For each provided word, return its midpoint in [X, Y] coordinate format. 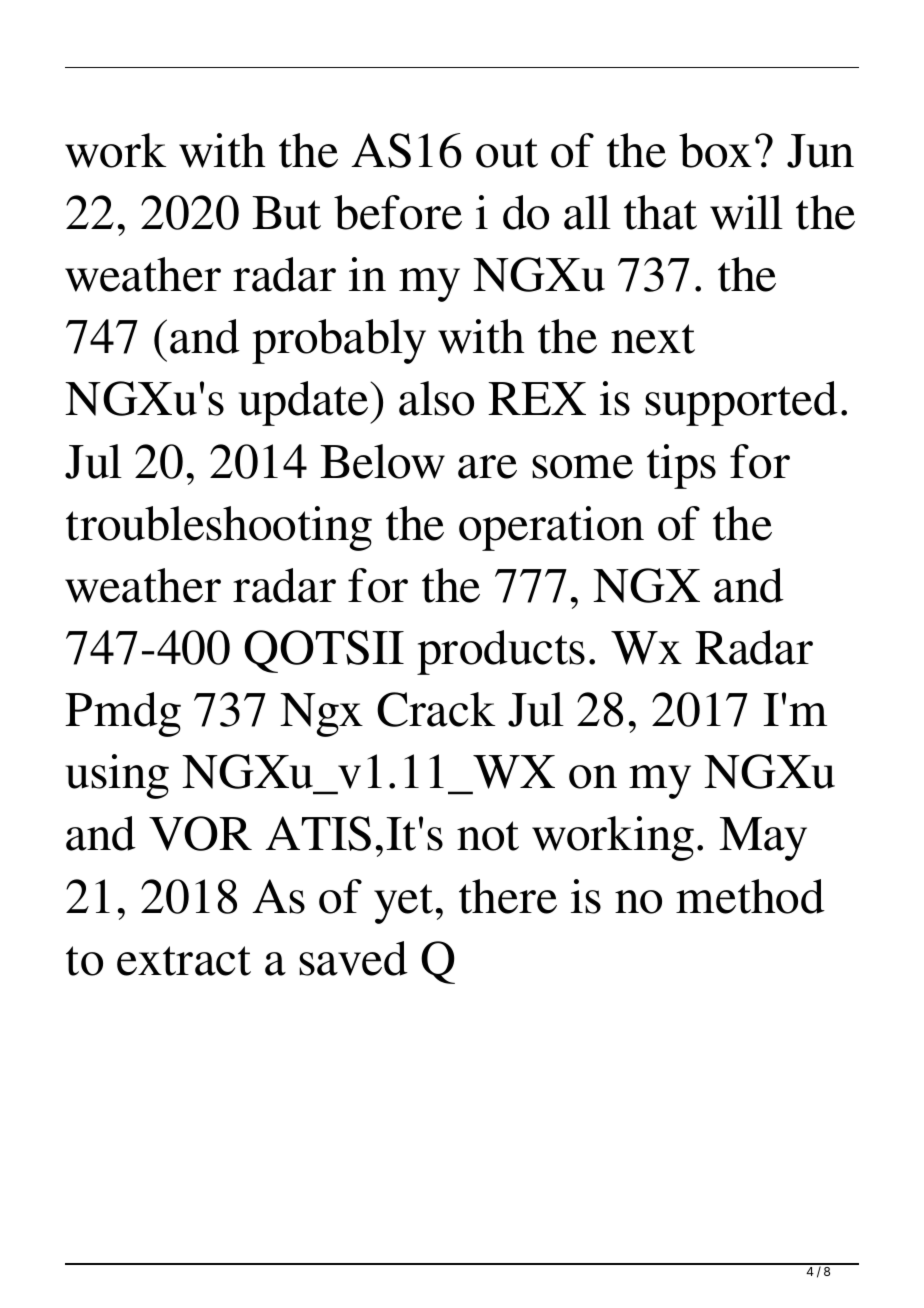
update [305, 403]
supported [741, 403]
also [436, 398]
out [507, 153]
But [286, 213]
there [508, 896]
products [501, 652]
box [715, 150]
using [117, 776]
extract [184, 961]
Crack [436, 709]
